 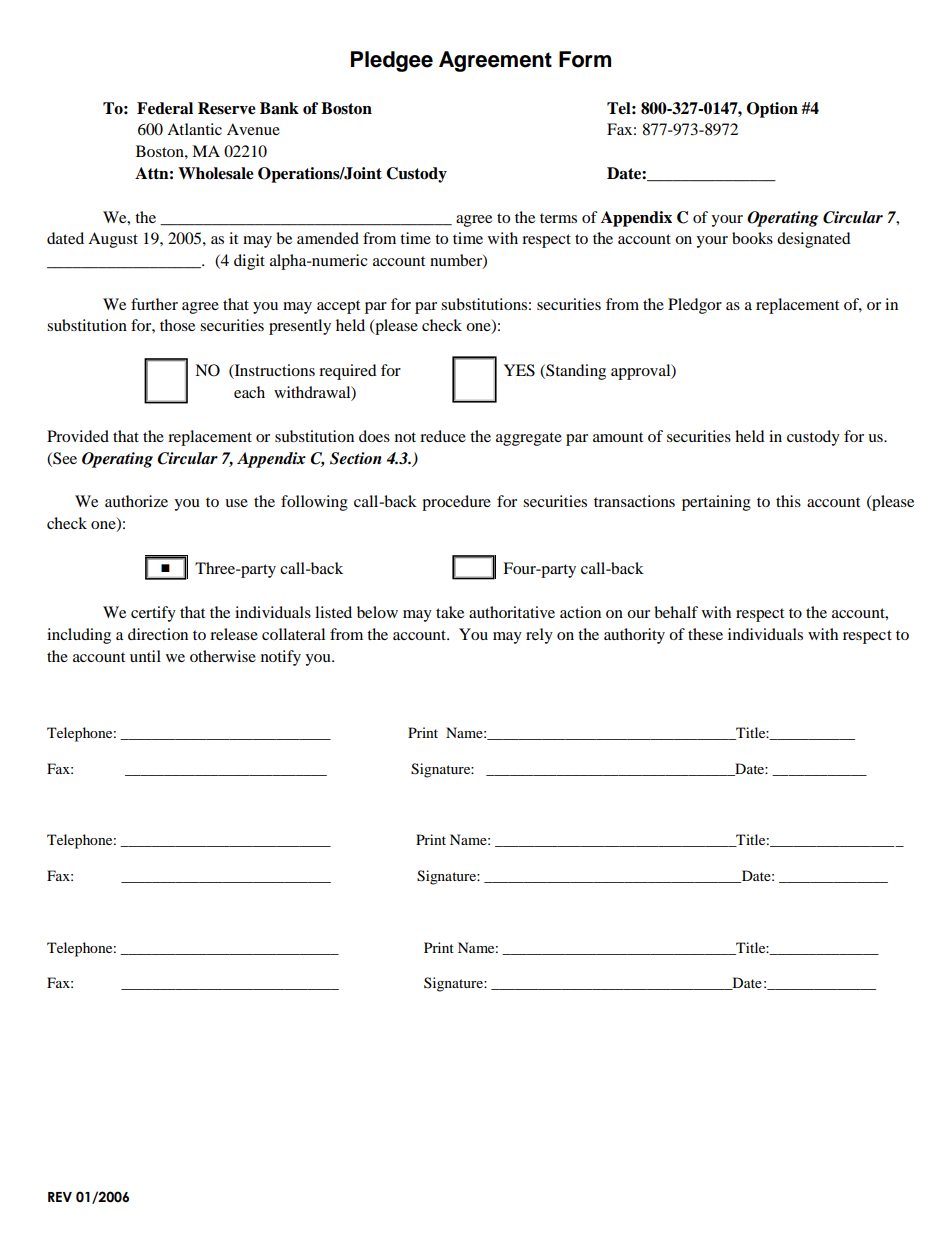 What do you see at coordinates (634, 636) in the screenshot?
I see `authority` at bounding box center [634, 636].
